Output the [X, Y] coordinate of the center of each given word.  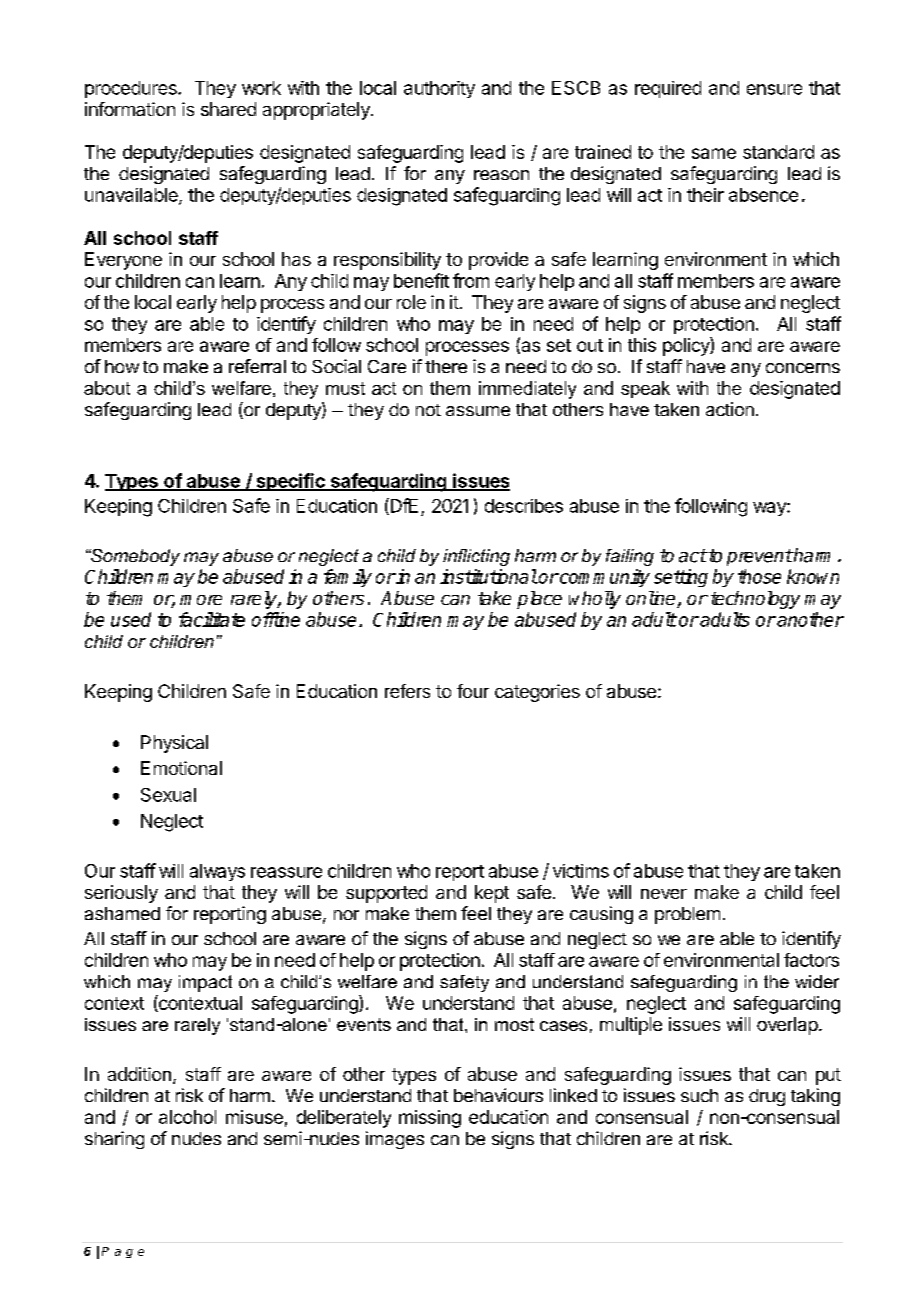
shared [228, 109]
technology [755, 600]
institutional [488, 576]
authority [439, 89]
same [714, 153]
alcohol [187, 1117]
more [201, 600]
